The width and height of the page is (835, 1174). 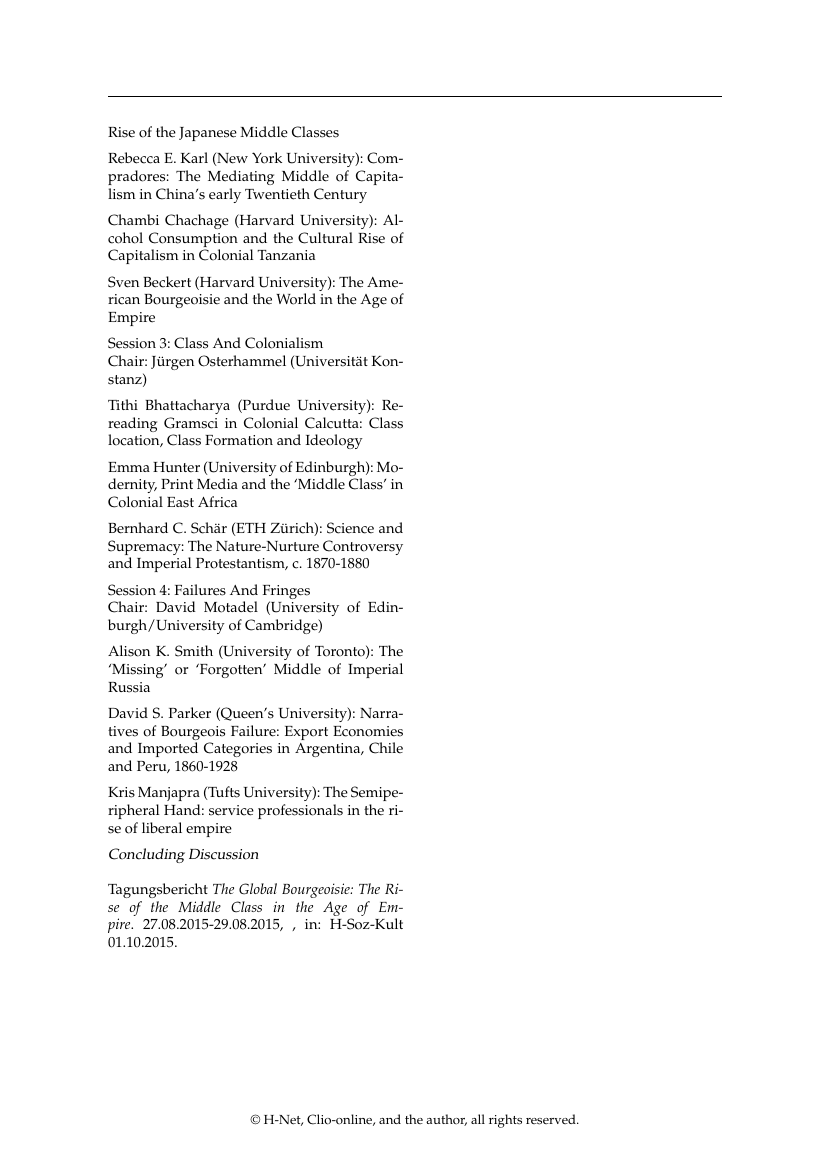 What do you see at coordinates (340, 195) in the page?
I see `Century` at bounding box center [340, 195].
